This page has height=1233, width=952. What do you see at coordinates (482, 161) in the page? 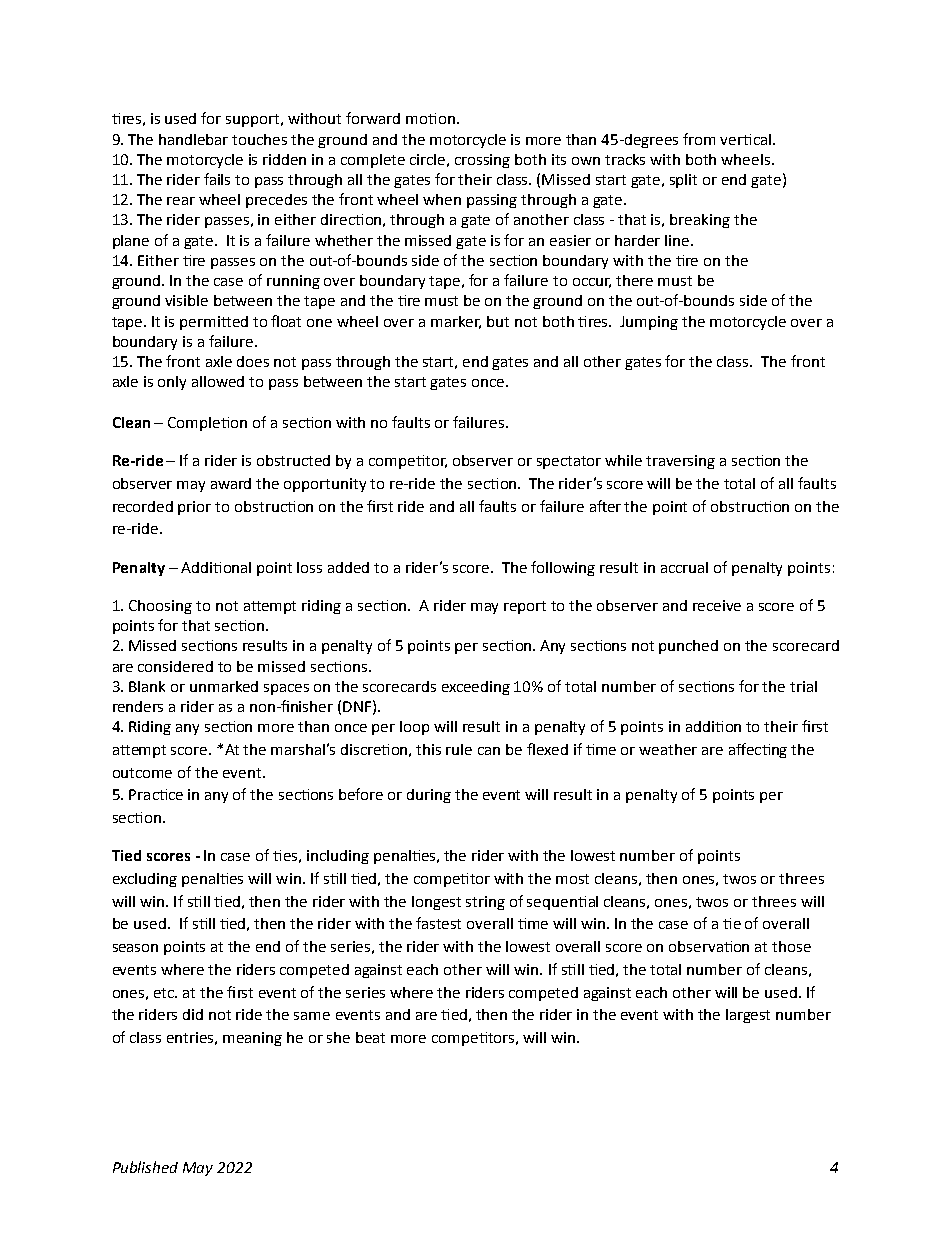
I see `crossing` at bounding box center [482, 161].
